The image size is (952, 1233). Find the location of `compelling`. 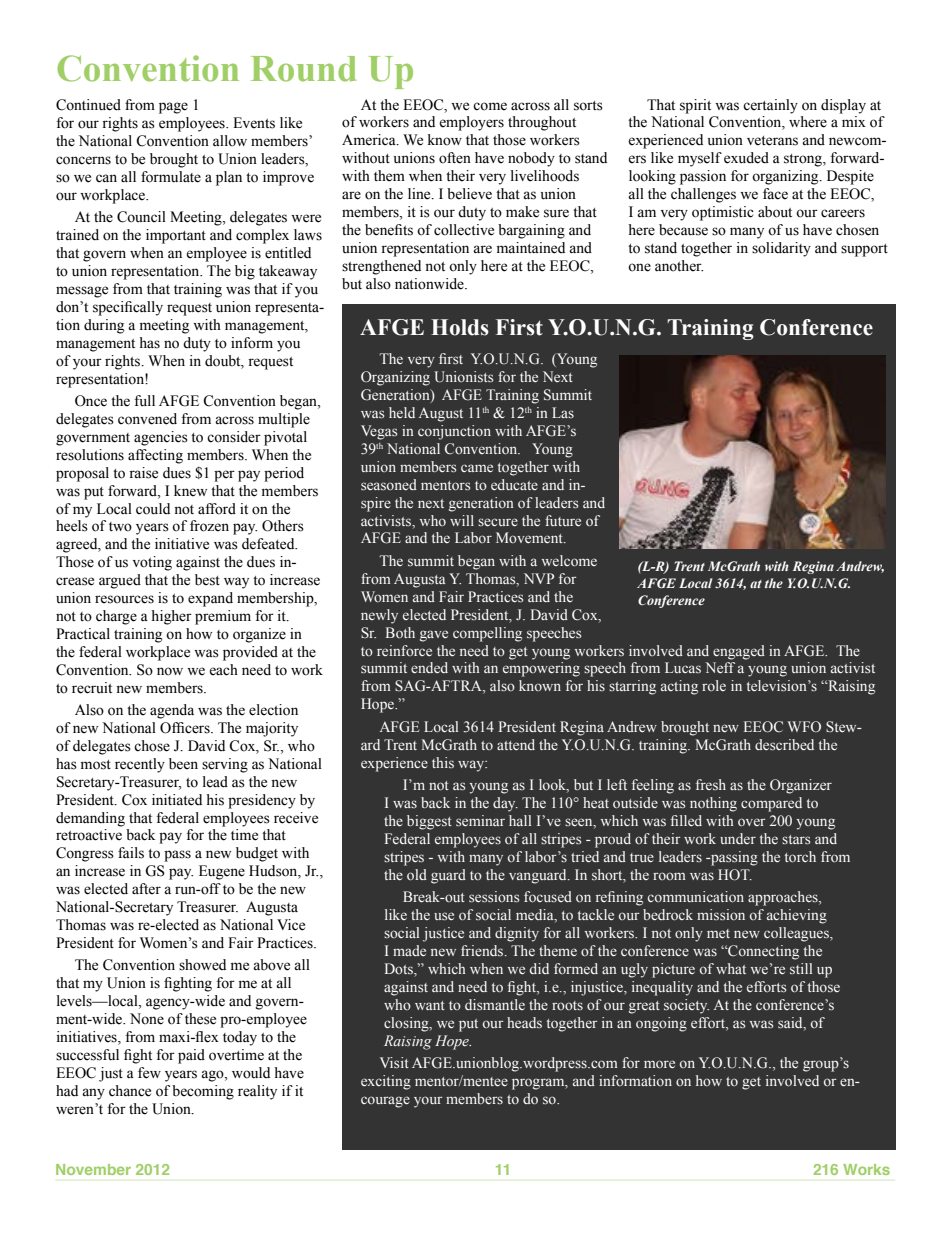

compelling is located at coordinates (487, 634).
